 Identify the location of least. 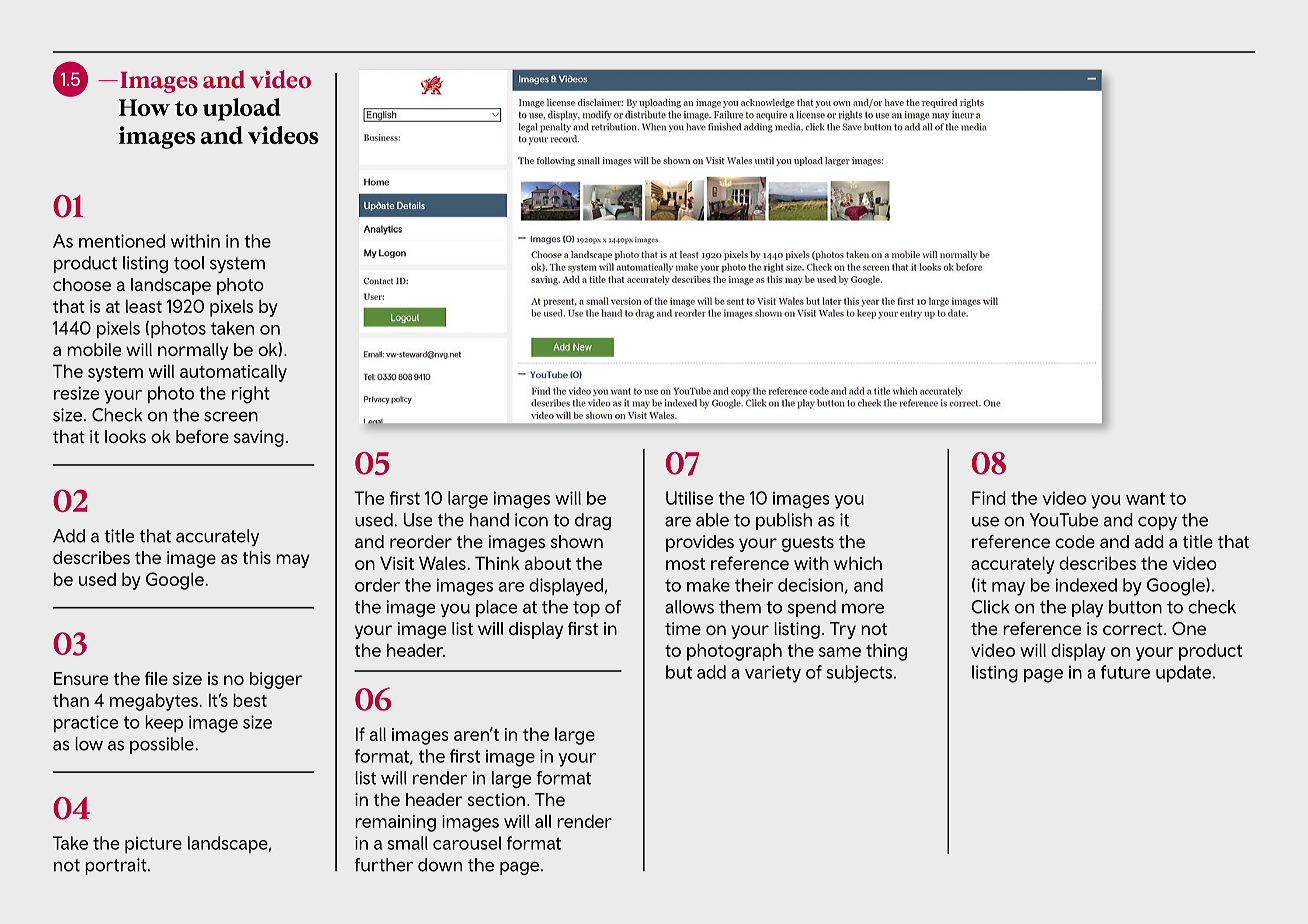
(144, 306).
